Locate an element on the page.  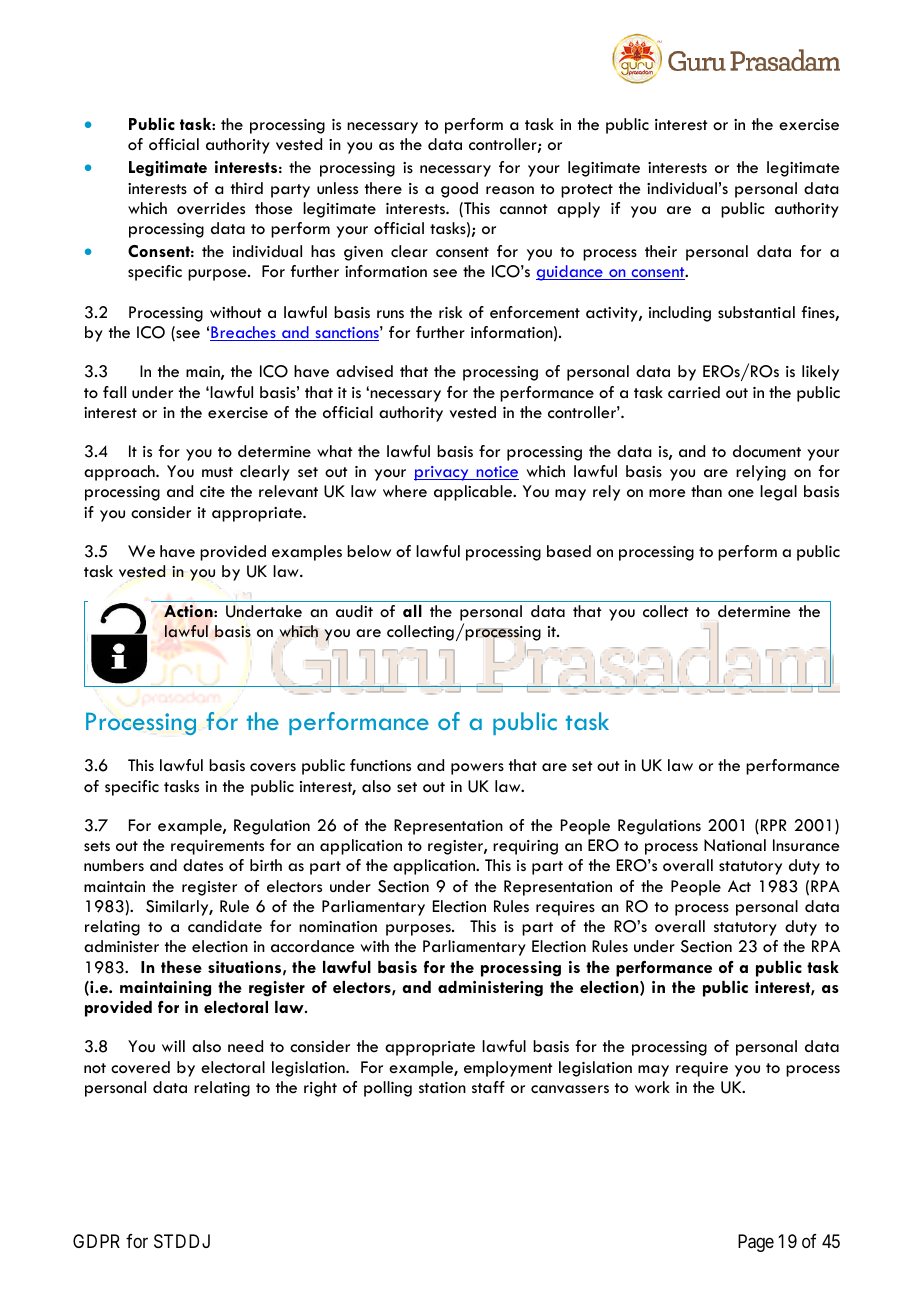
requiring is located at coordinates (525, 847).
